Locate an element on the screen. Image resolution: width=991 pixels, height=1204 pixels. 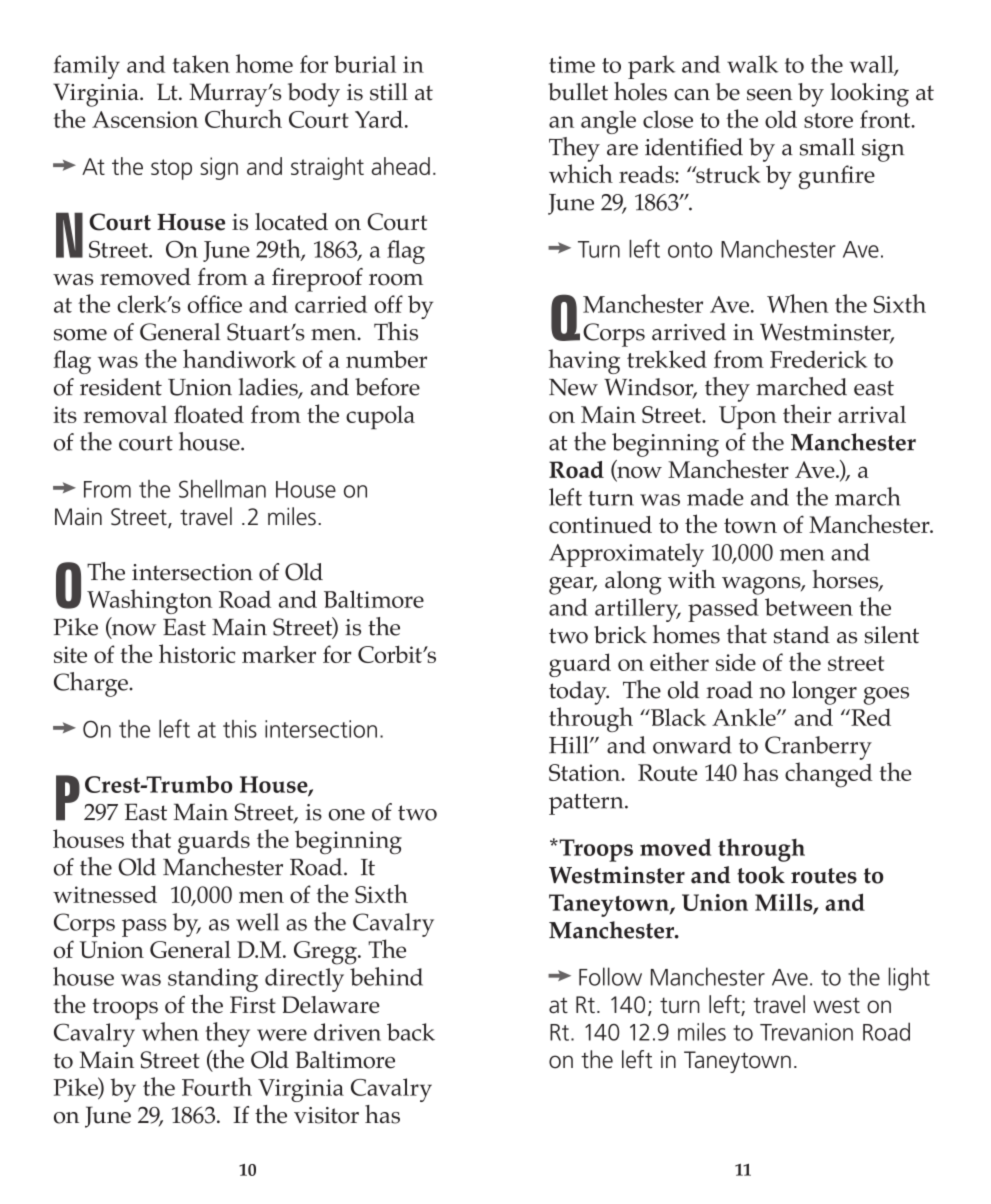
seen is located at coordinates (770, 95).
